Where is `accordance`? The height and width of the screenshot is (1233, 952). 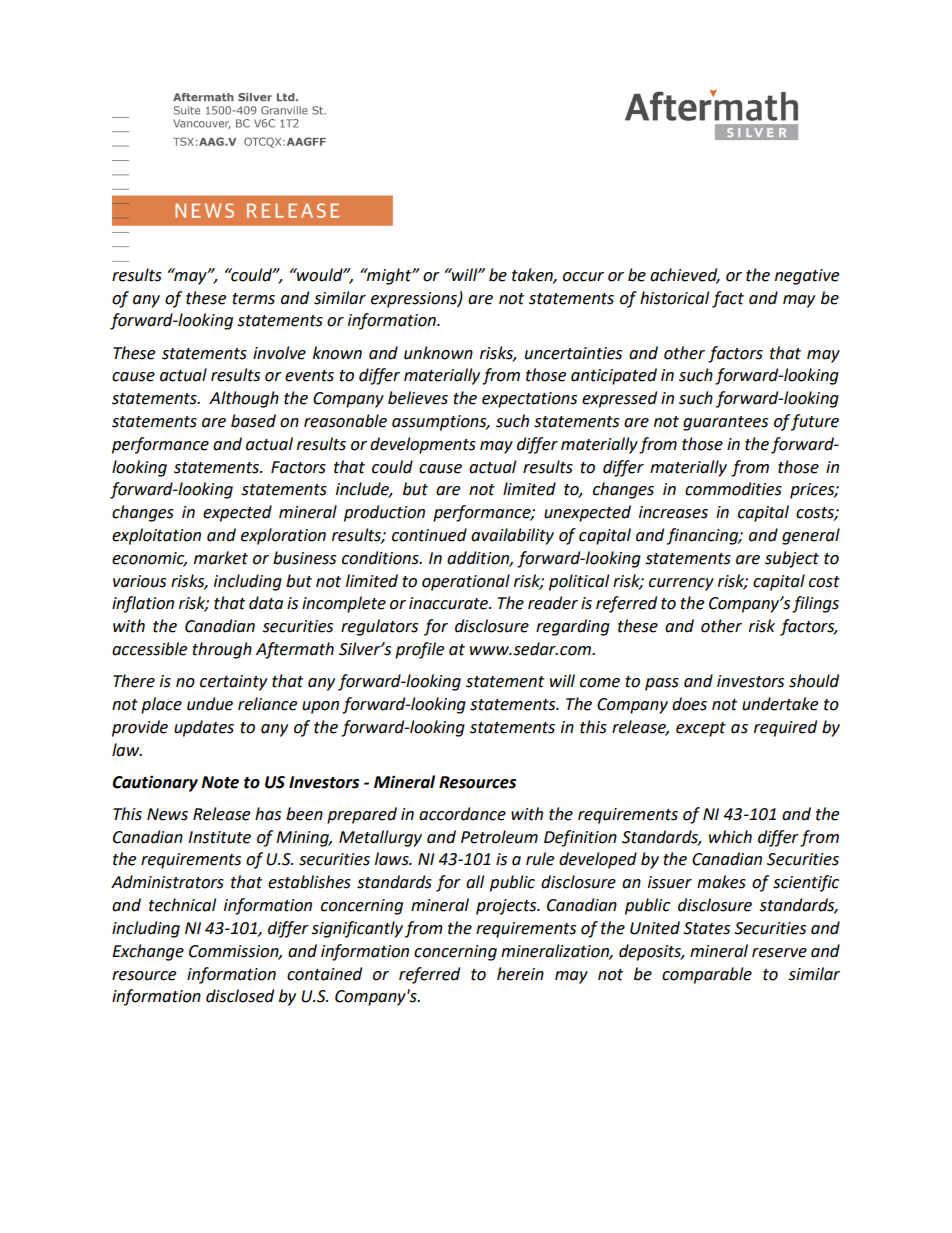 accordance is located at coordinates (462, 814).
